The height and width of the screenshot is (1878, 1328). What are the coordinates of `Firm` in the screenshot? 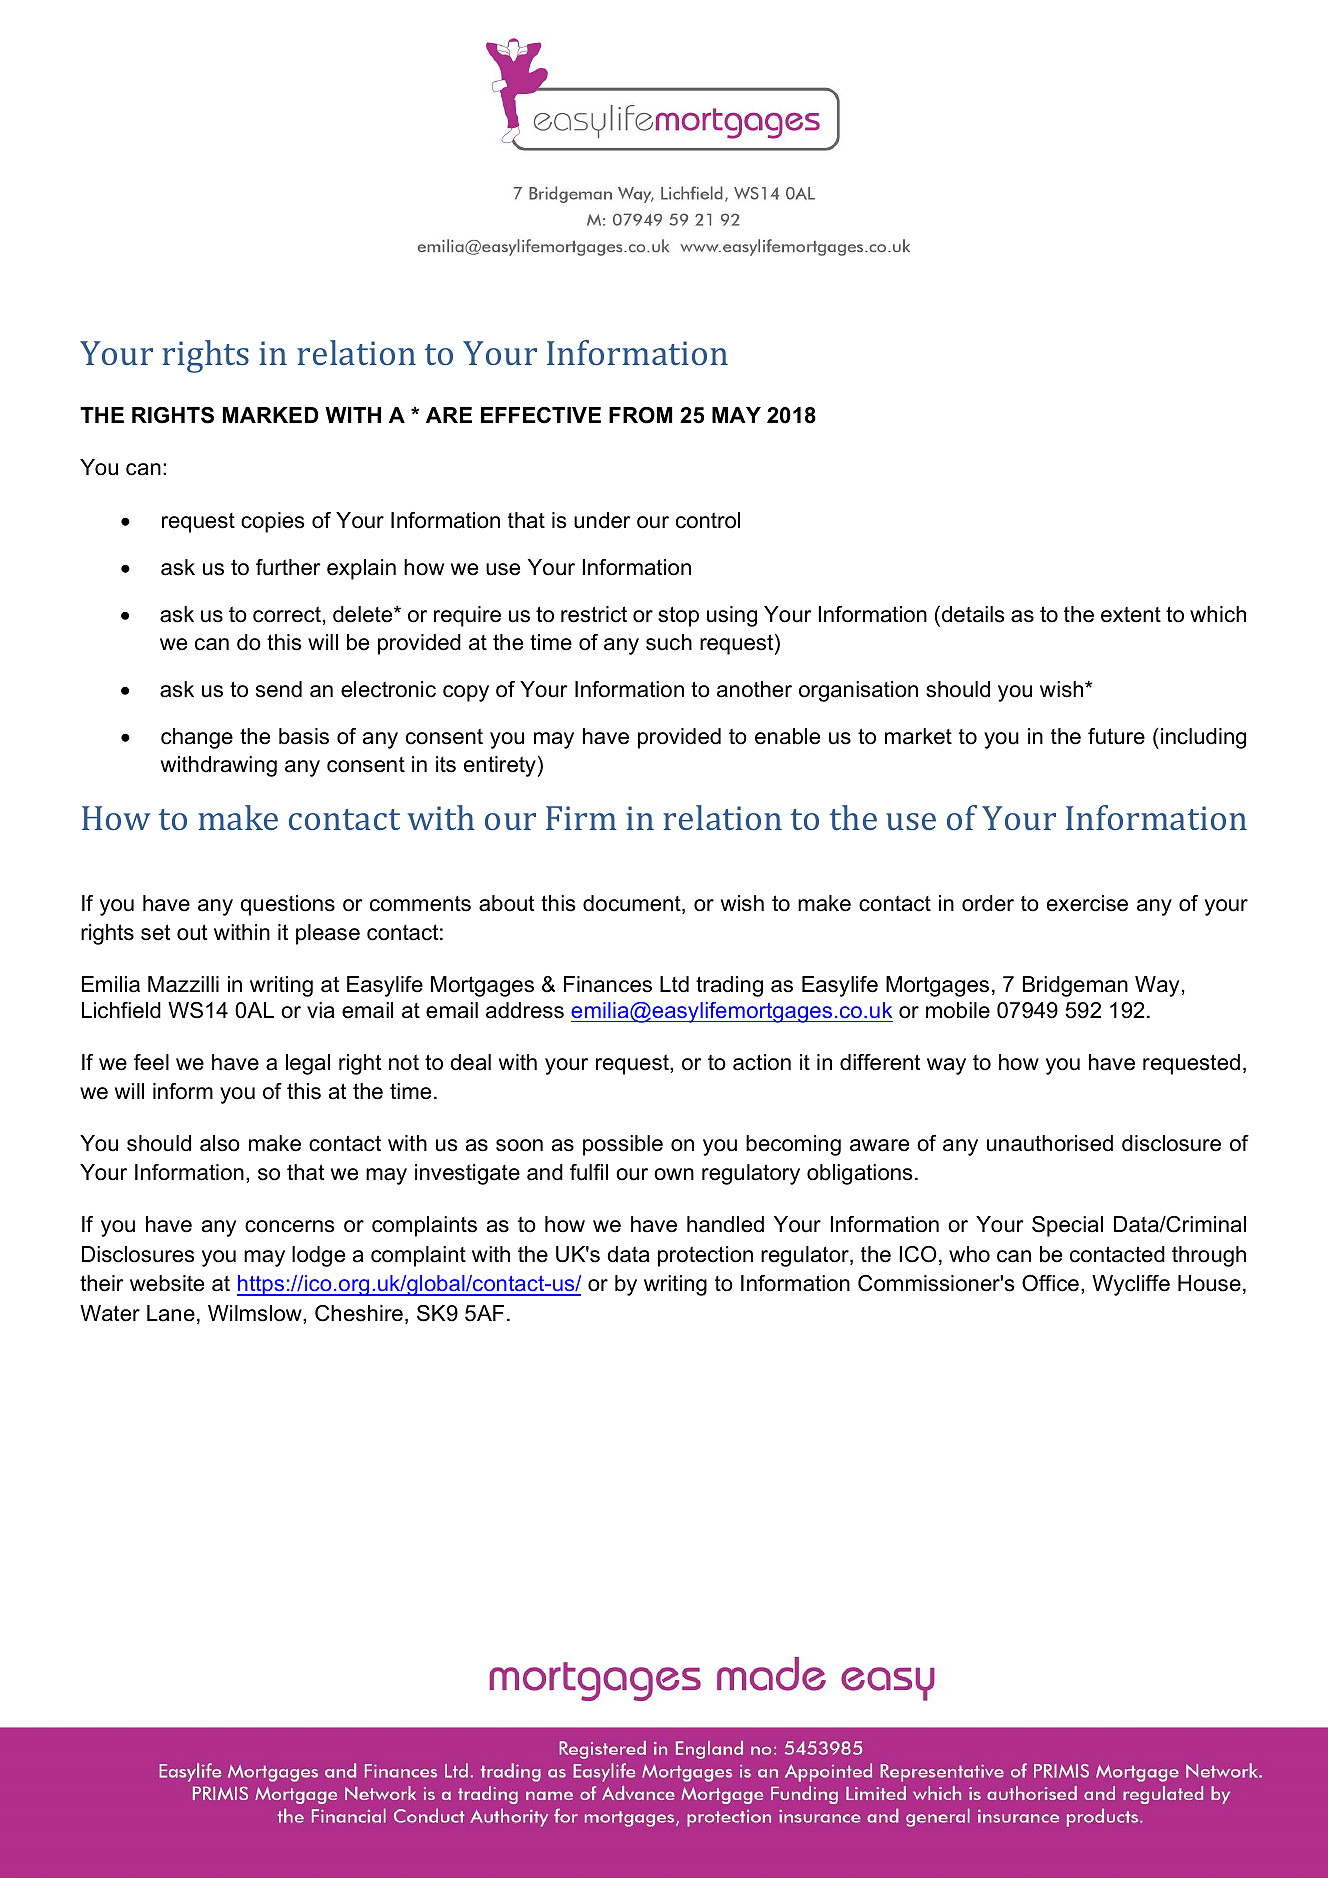 It's located at (581, 818).
